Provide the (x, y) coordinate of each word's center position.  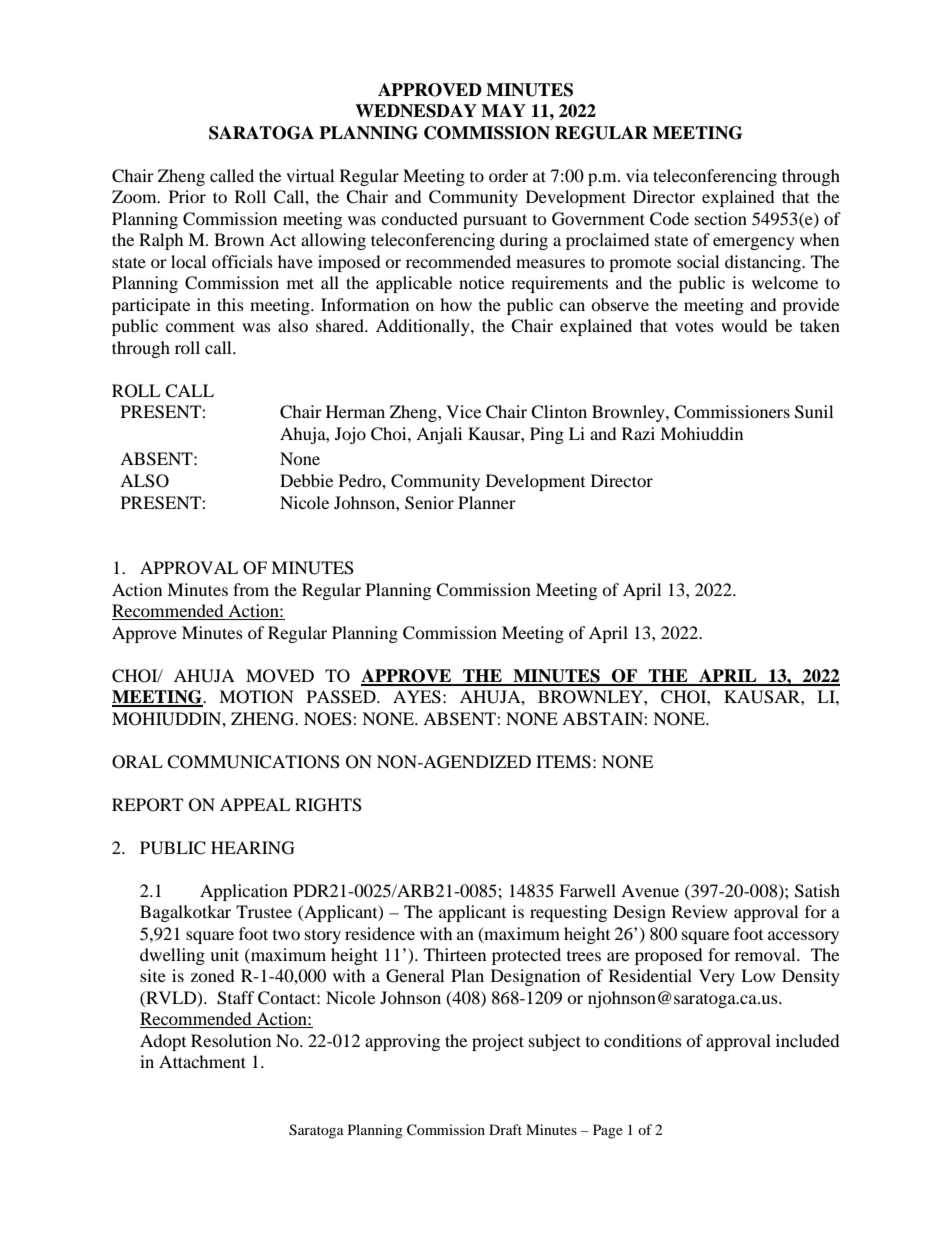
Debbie (306, 480)
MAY (503, 110)
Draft (505, 1129)
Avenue (650, 890)
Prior (187, 196)
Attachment (202, 1061)
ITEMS (563, 762)
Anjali (439, 435)
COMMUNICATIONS (253, 762)
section (721, 218)
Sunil (814, 412)
